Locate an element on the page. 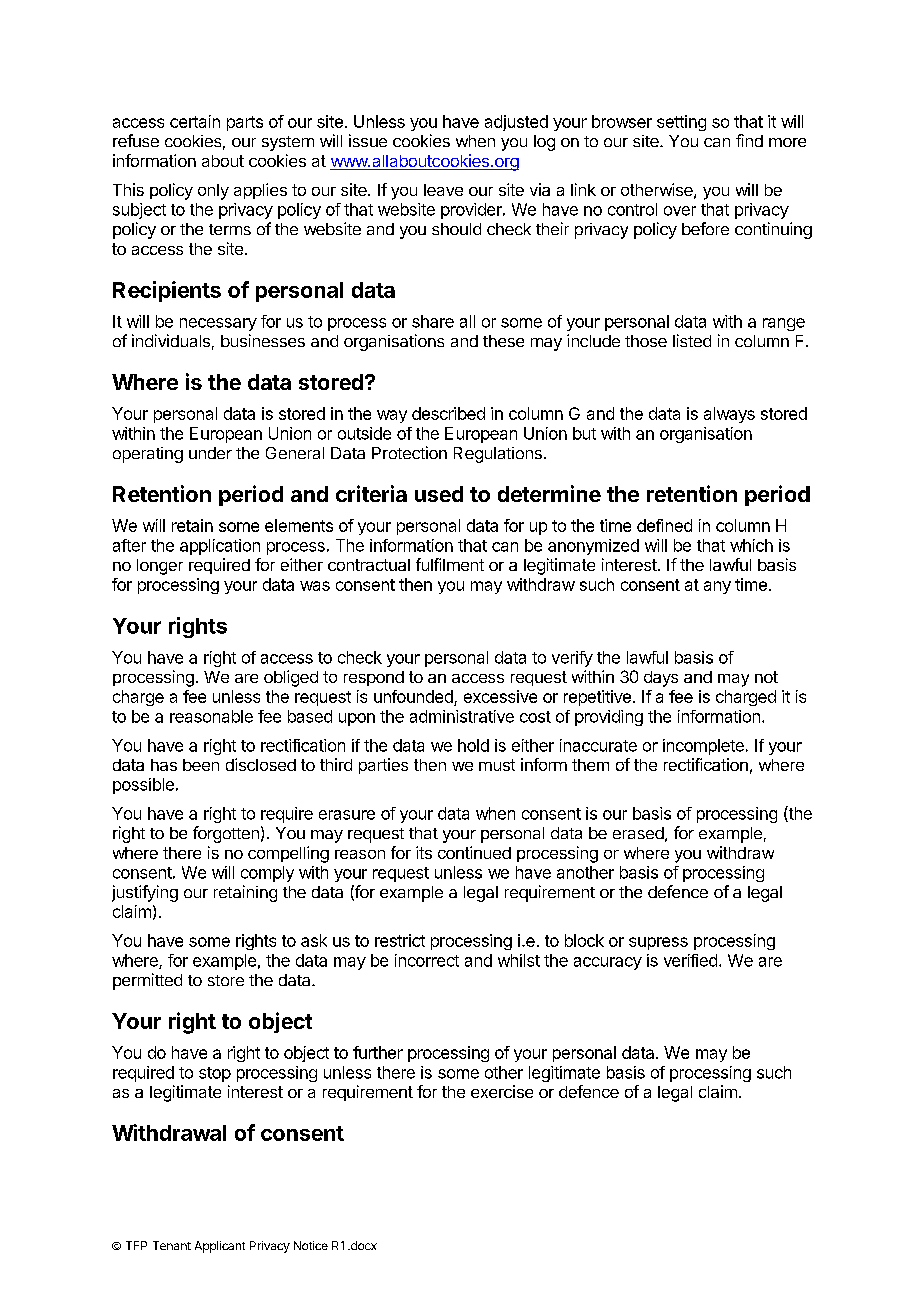  application is located at coordinates (220, 547).
